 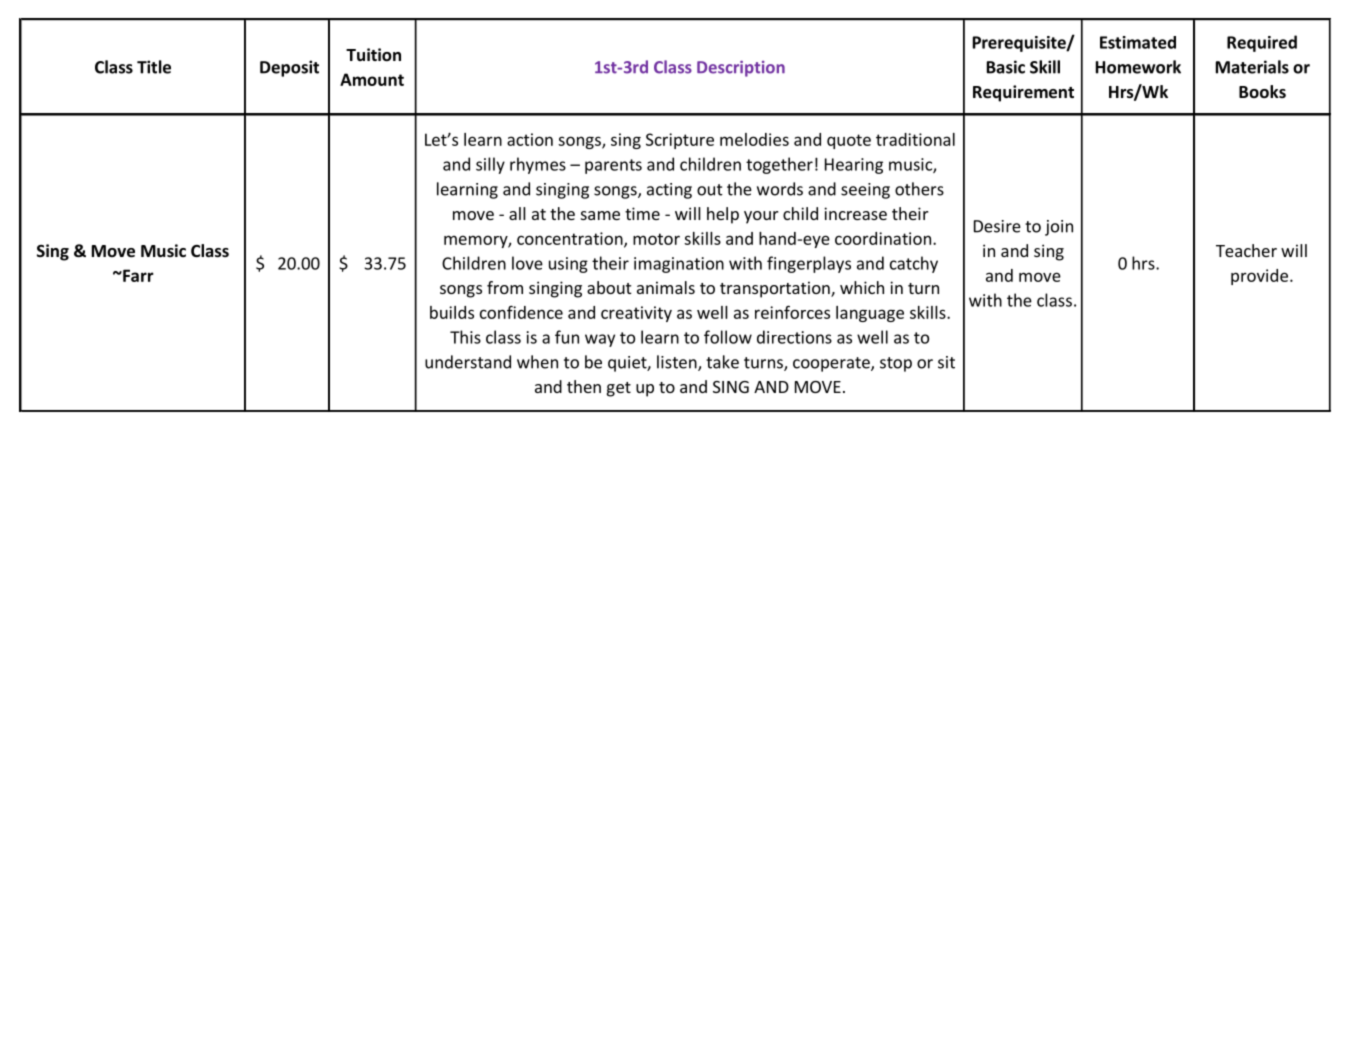 What do you see at coordinates (741, 69) in the screenshot?
I see `Description` at bounding box center [741, 69].
